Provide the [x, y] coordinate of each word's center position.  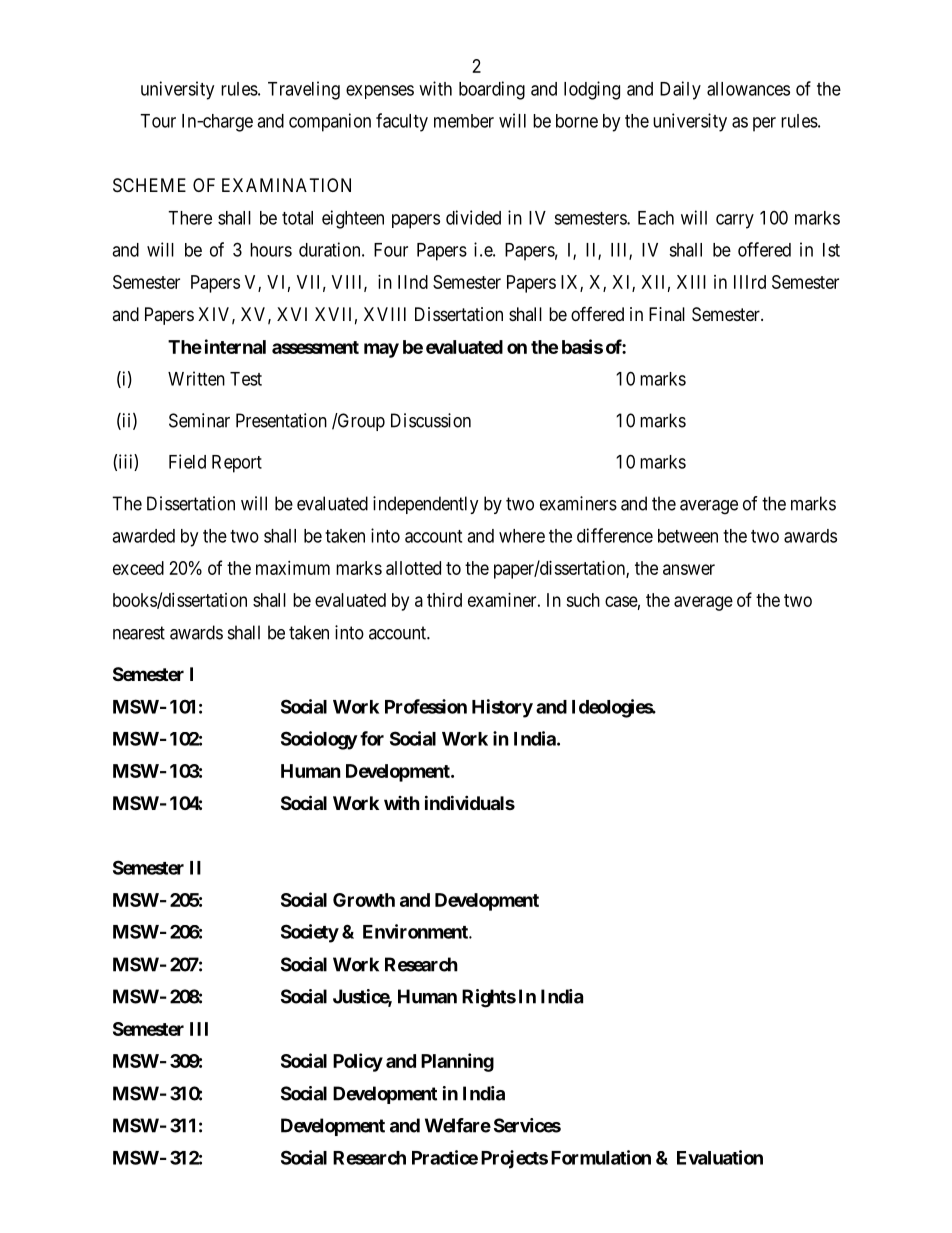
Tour [158, 121]
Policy [358, 1062]
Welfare [458, 1125]
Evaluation [720, 1157]
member [464, 121]
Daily [680, 90]
